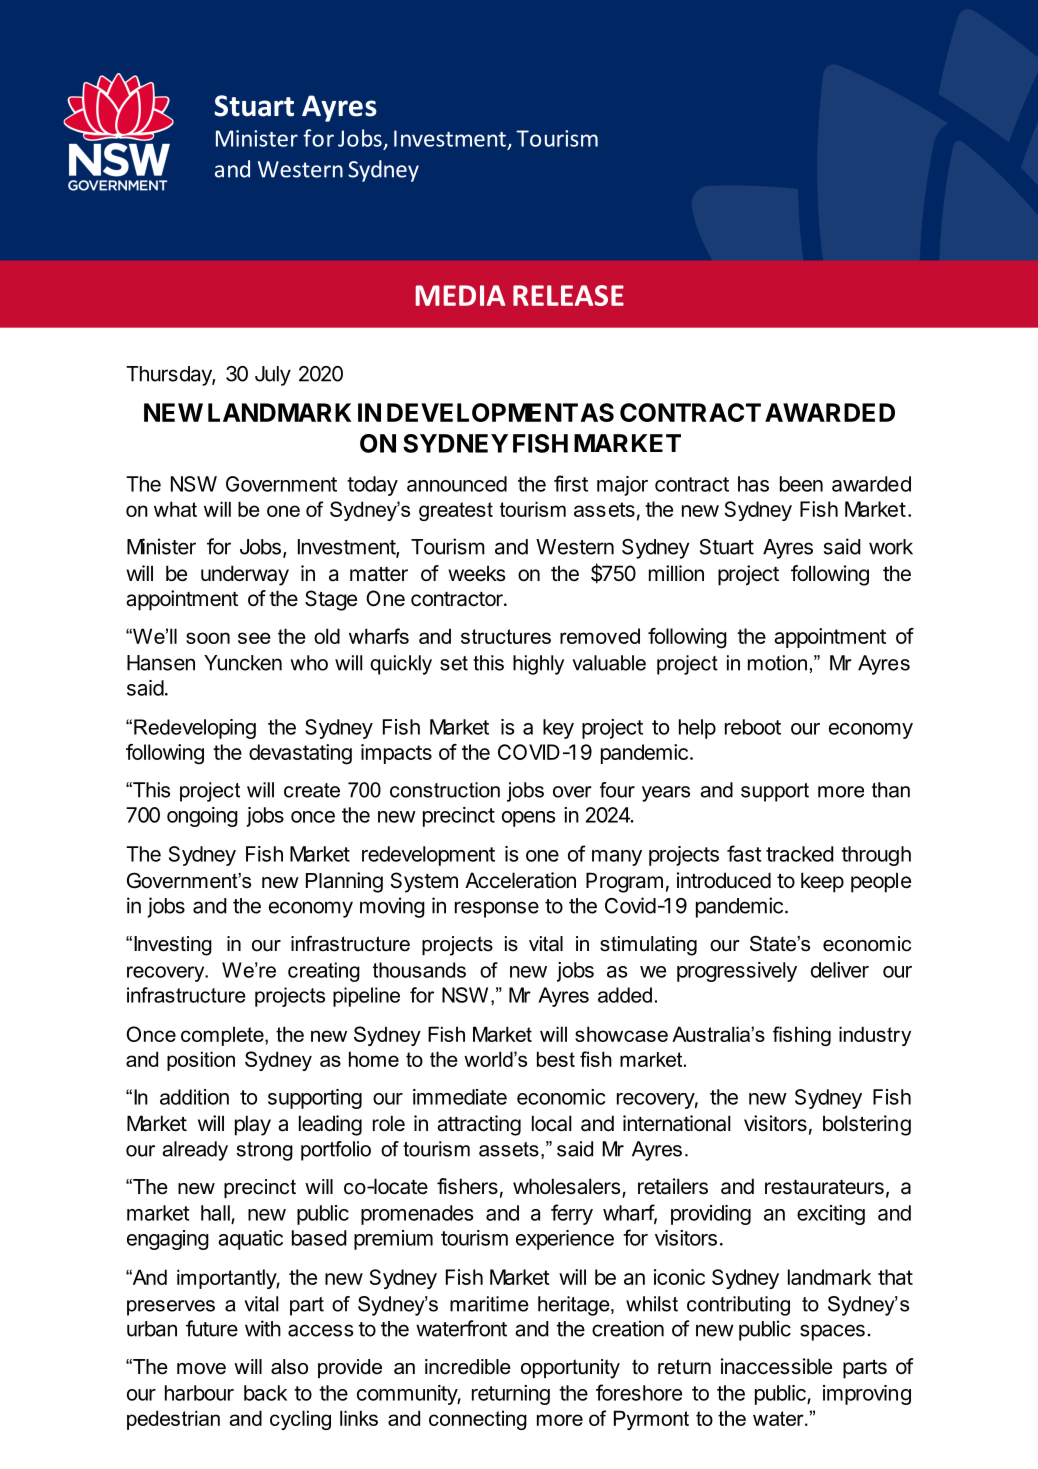 Image resolution: width=1038 pixels, height=1469 pixels. Describe the element at coordinates (273, 376) in the screenshot. I see `July` at that location.
